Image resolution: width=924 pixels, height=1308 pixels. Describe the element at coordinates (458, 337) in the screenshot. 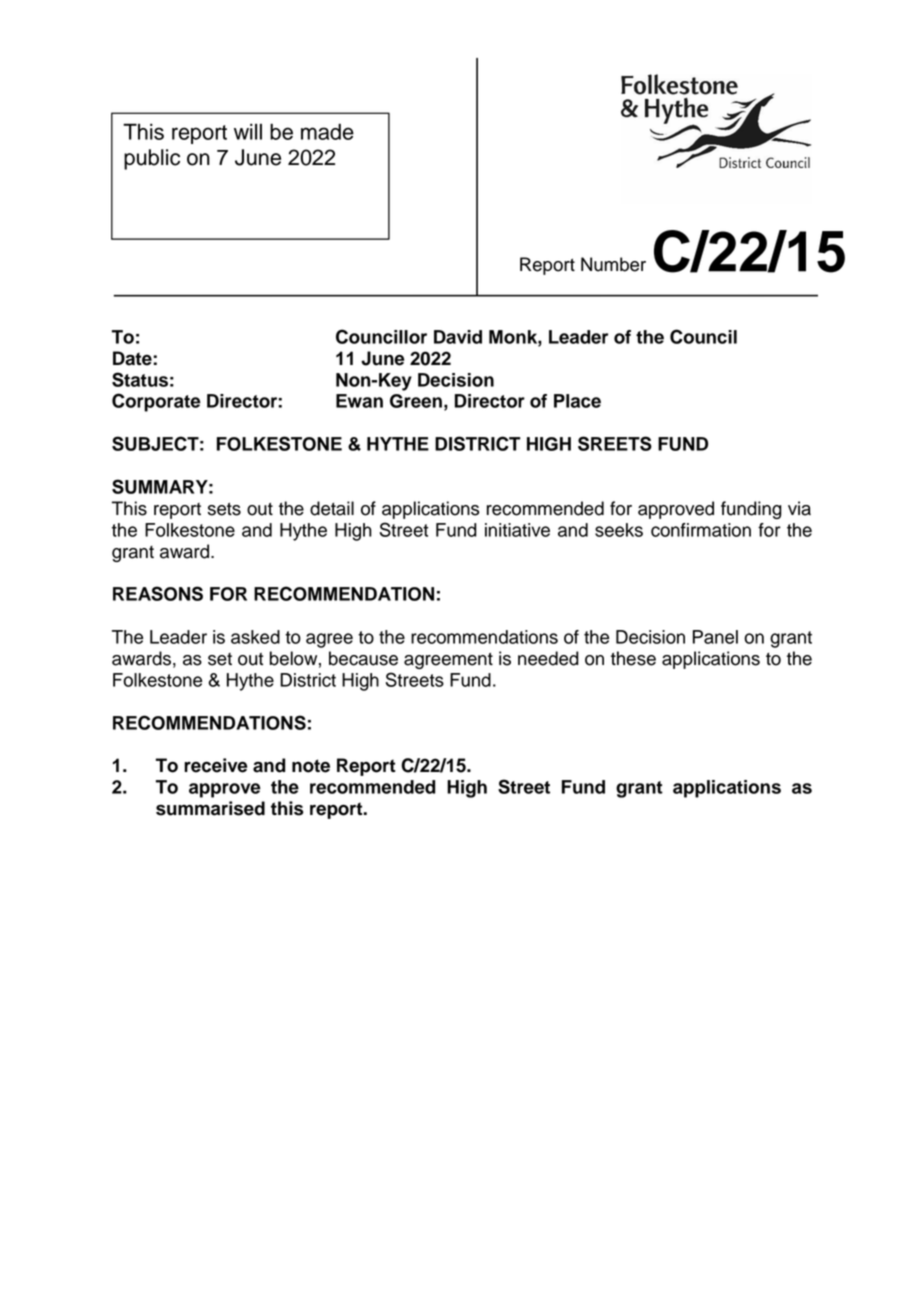

I see `David` at that location.
